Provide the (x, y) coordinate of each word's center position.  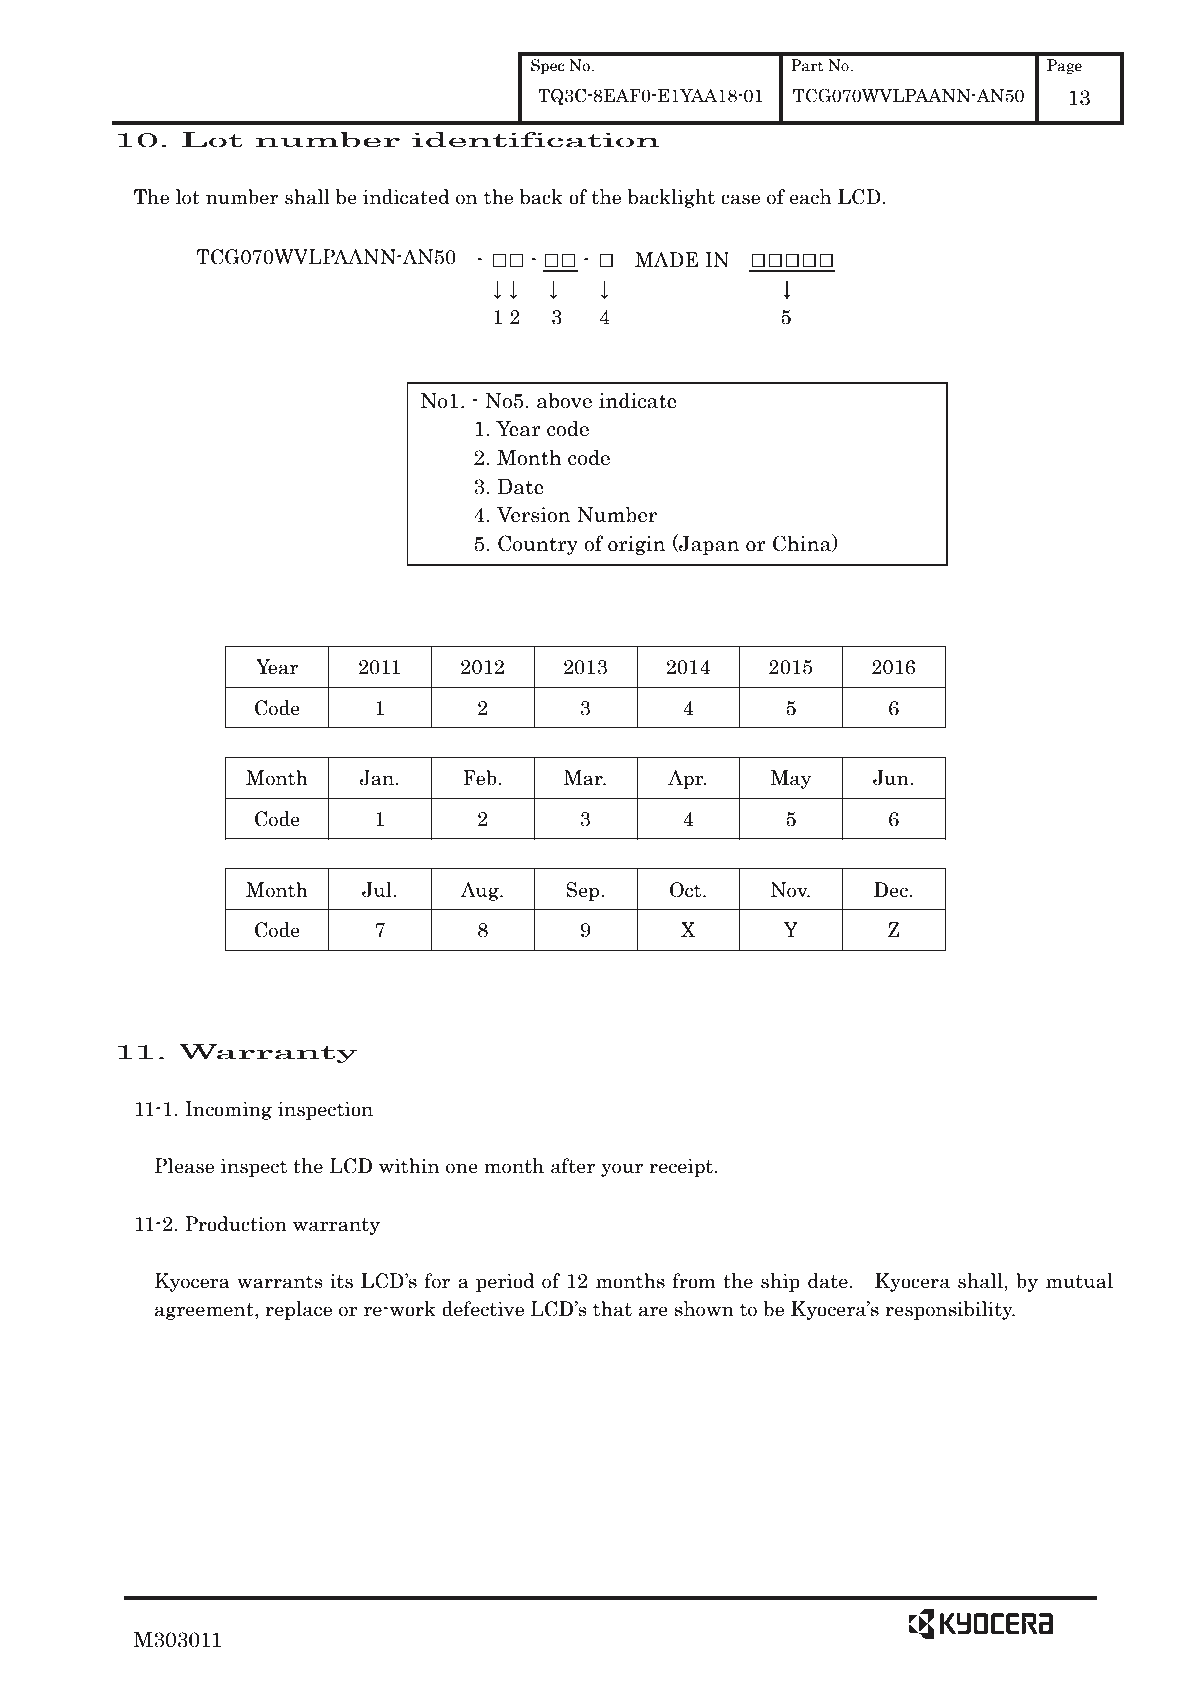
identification (535, 140)
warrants (280, 1282)
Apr (687, 779)
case (740, 199)
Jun (892, 778)
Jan (378, 778)
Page (1064, 66)
